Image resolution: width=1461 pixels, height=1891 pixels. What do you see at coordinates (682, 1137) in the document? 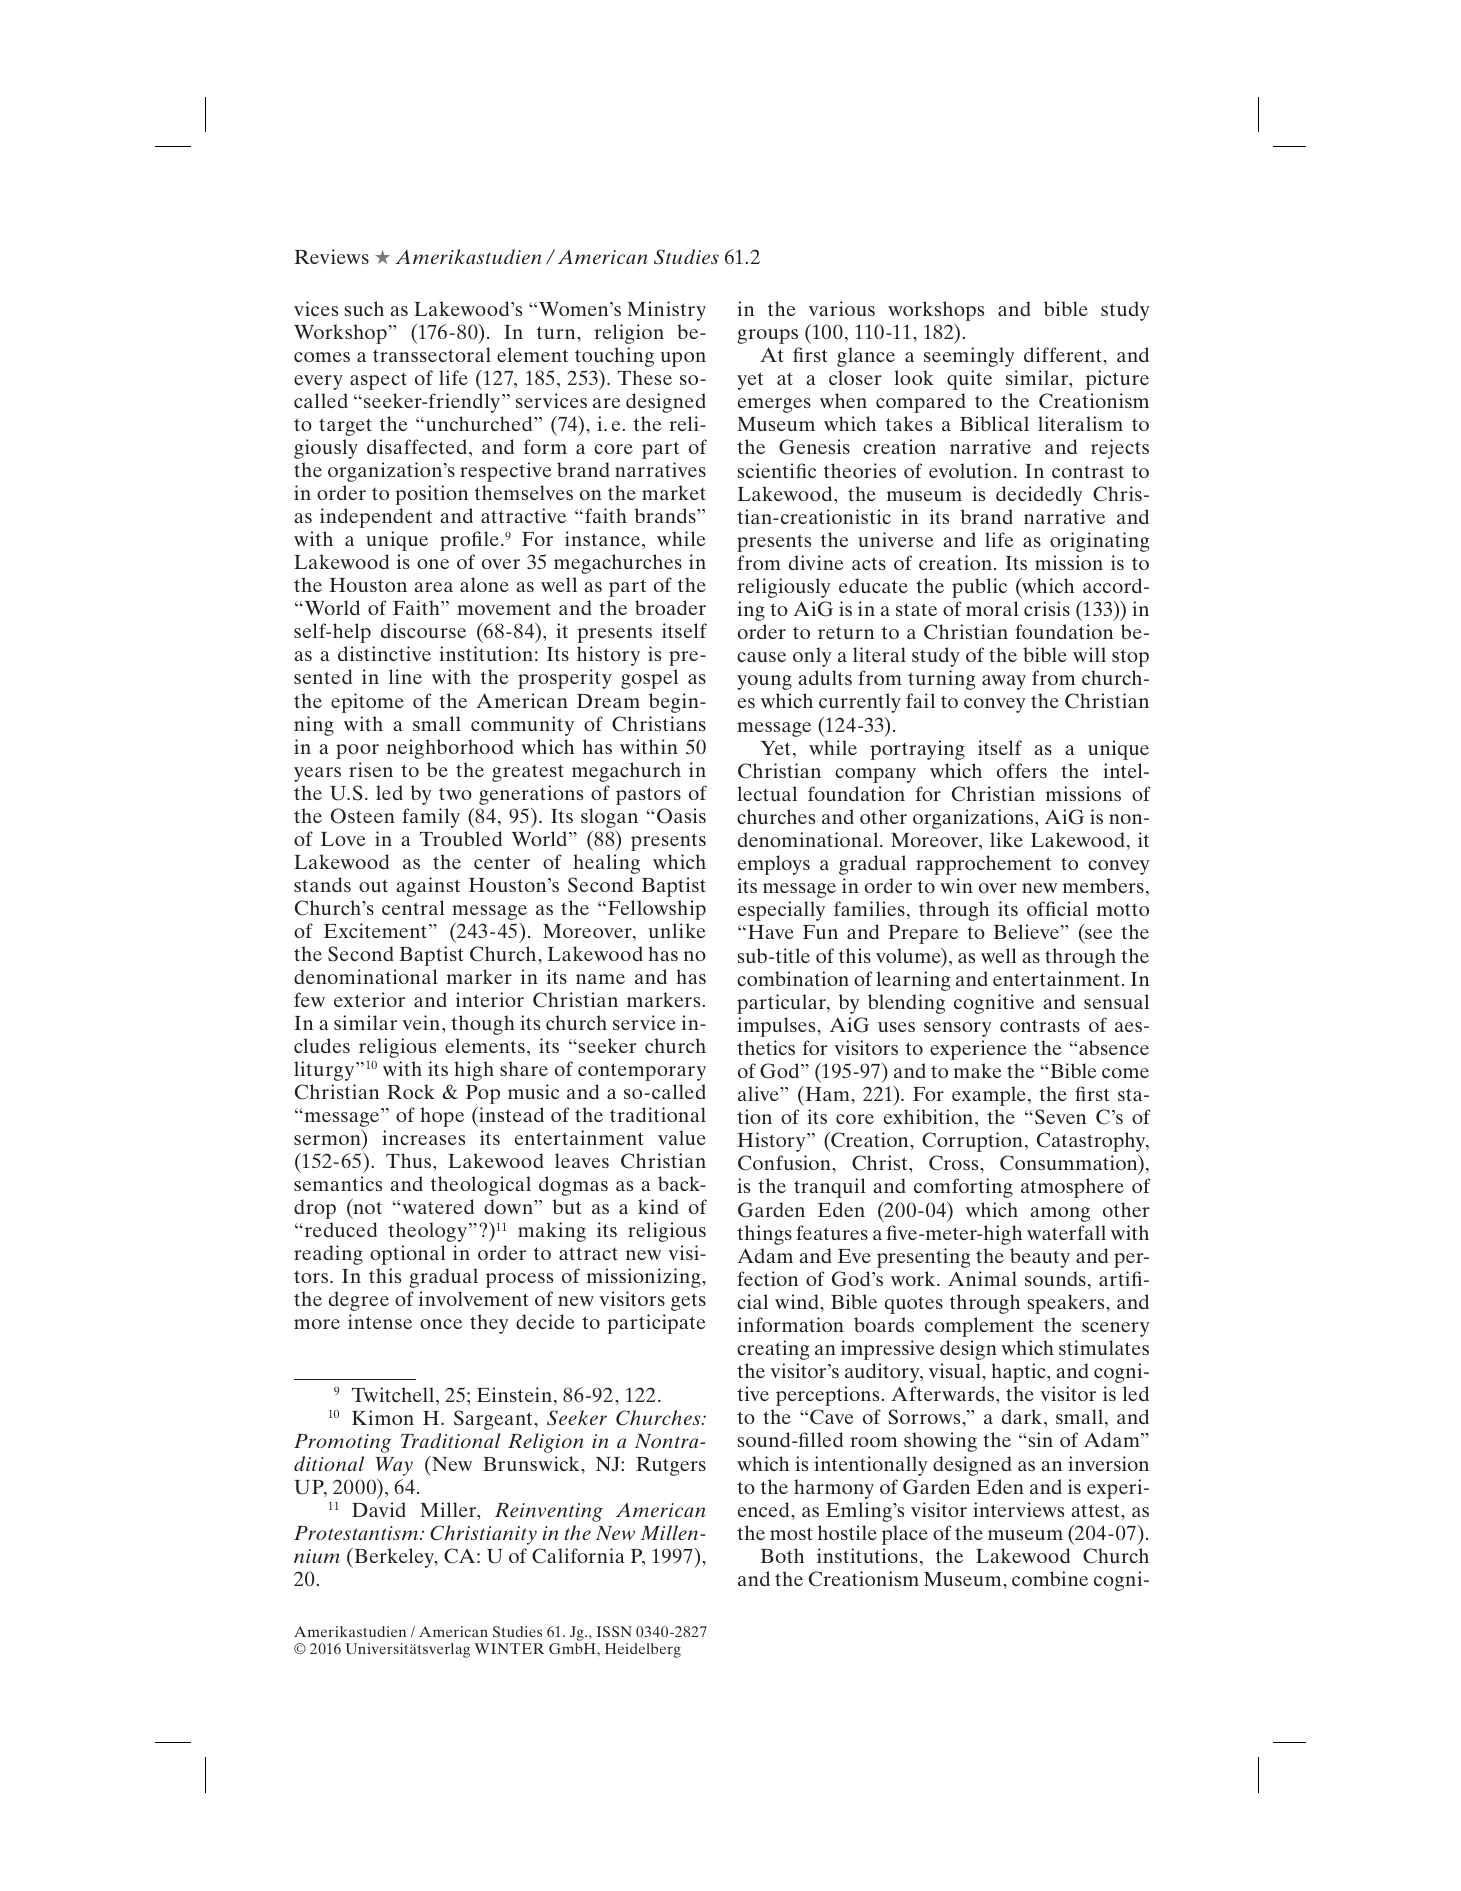
I see `value` at bounding box center [682, 1137].
